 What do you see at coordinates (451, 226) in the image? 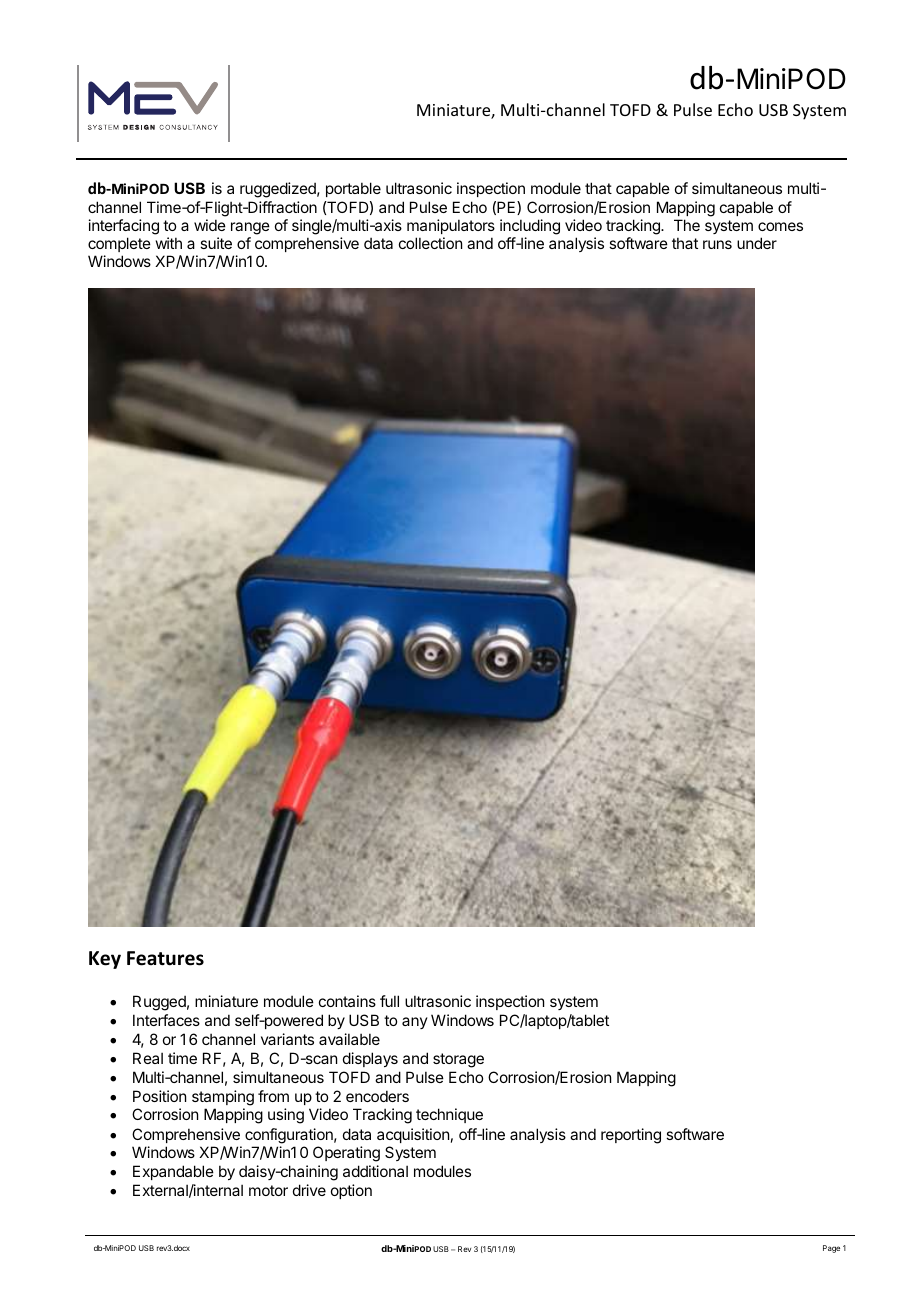
I see `manipulators` at bounding box center [451, 226].
